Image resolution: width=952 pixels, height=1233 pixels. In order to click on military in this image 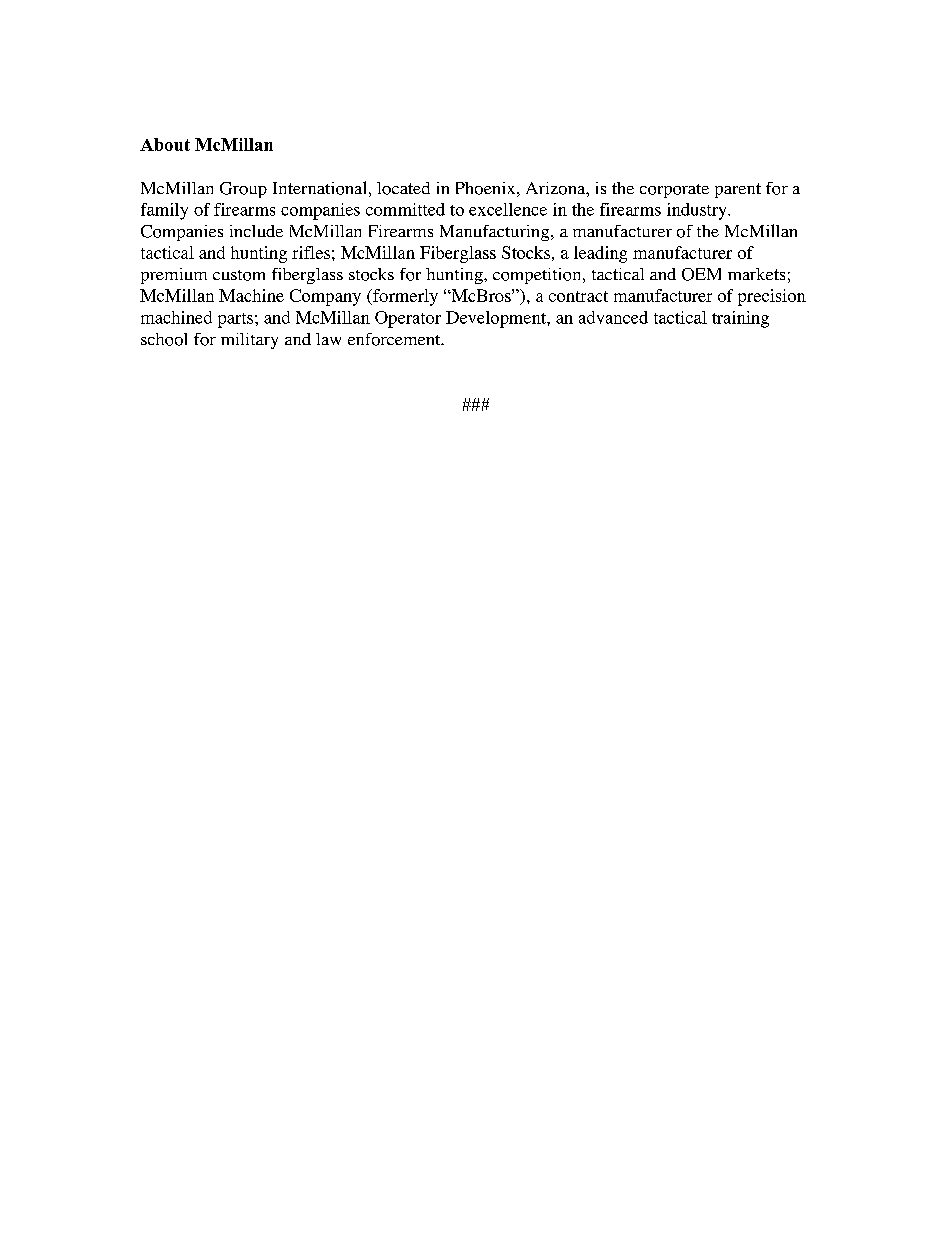, I will do `click(249, 341)`.
